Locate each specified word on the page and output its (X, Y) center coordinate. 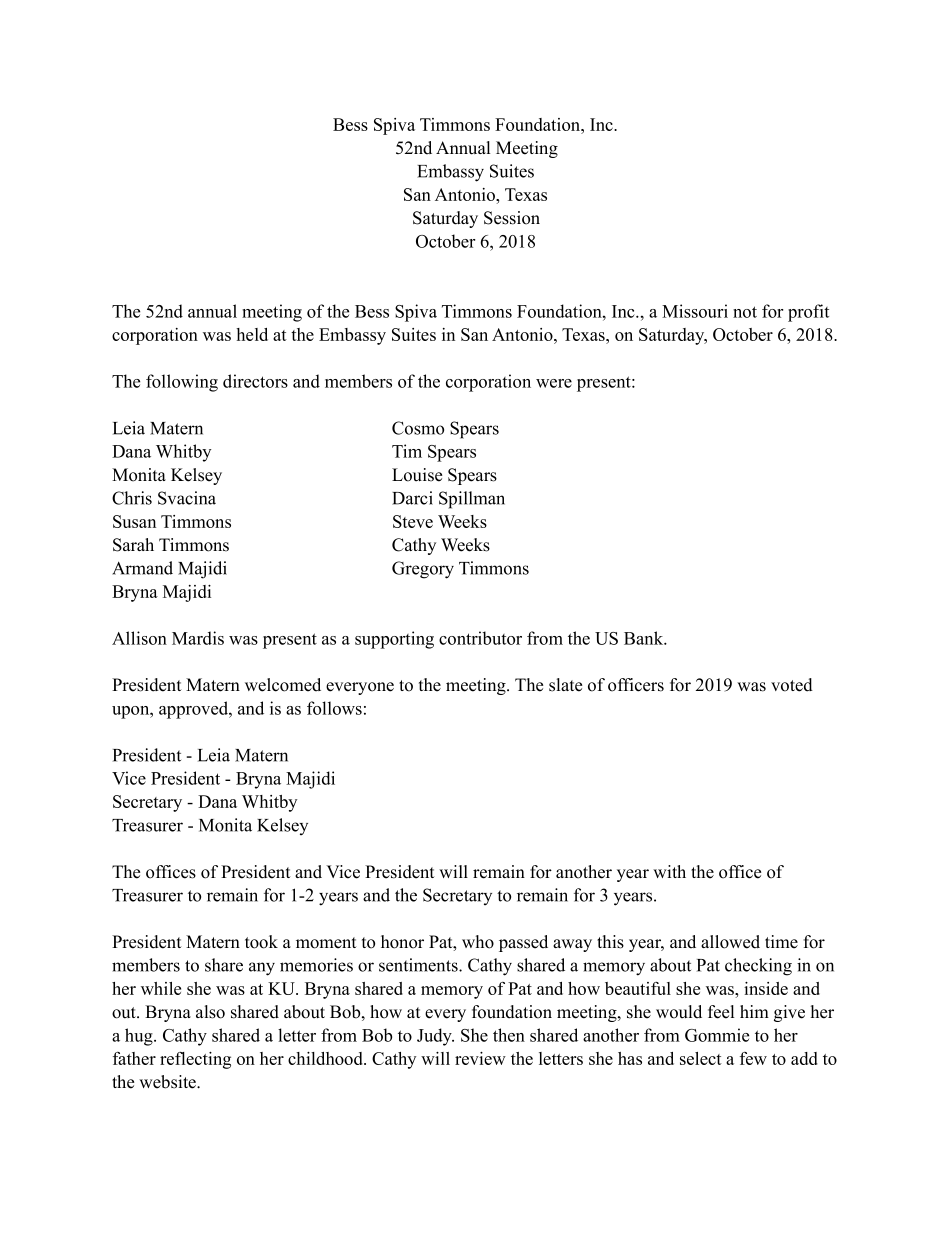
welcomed (283, 685)
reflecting (195, 1060)
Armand (142, 568)
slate (565, 685)
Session (512, 218)
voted (792, 685)
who (478, 942)
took (261, 942)
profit (808, 313)
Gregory (423, 570)
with (669, 871)
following (182, 383)
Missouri (695, 311)
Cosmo (418, 428)
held (252, 334)
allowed (730, 942)
